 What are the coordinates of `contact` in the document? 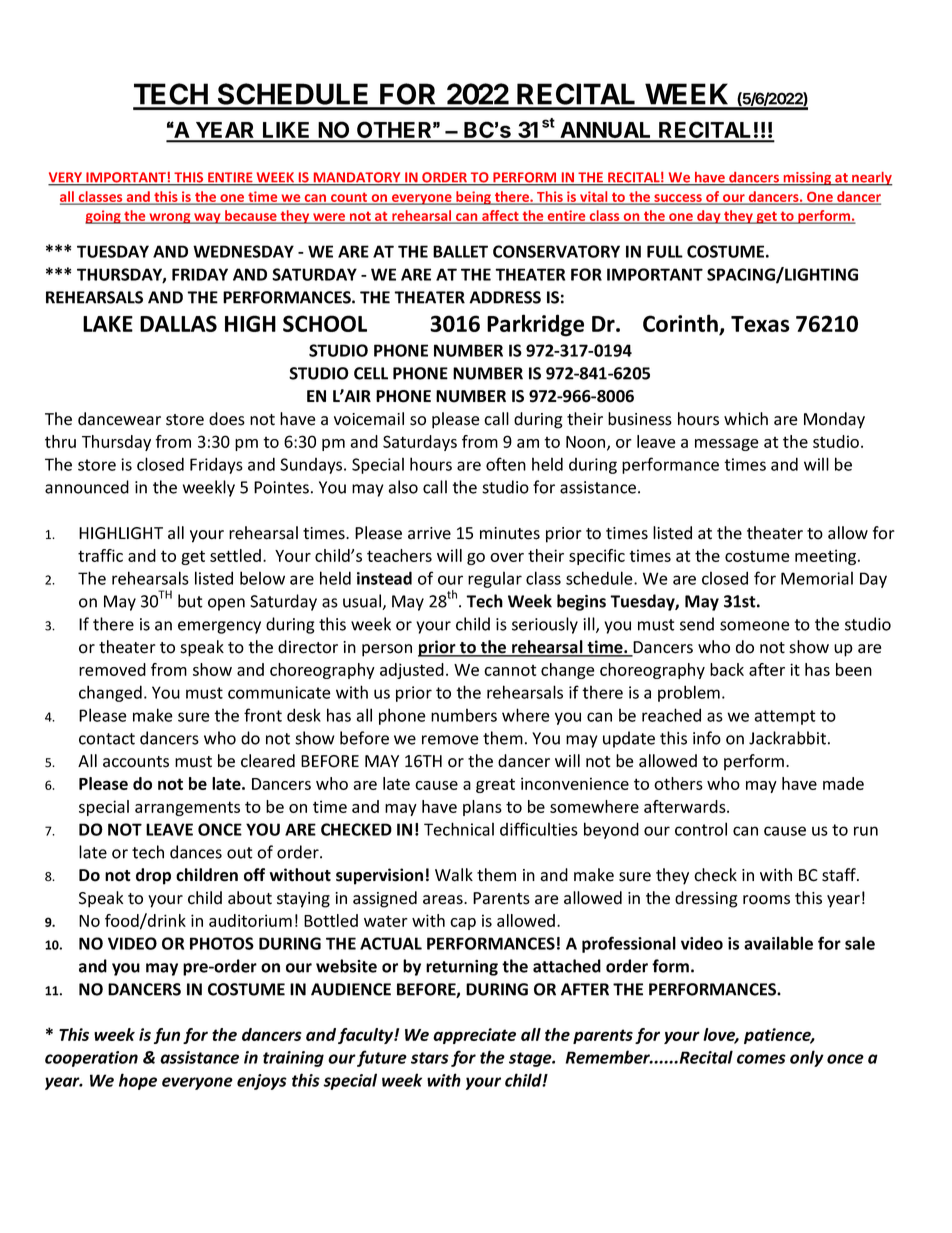 It's located at (107, 739).
